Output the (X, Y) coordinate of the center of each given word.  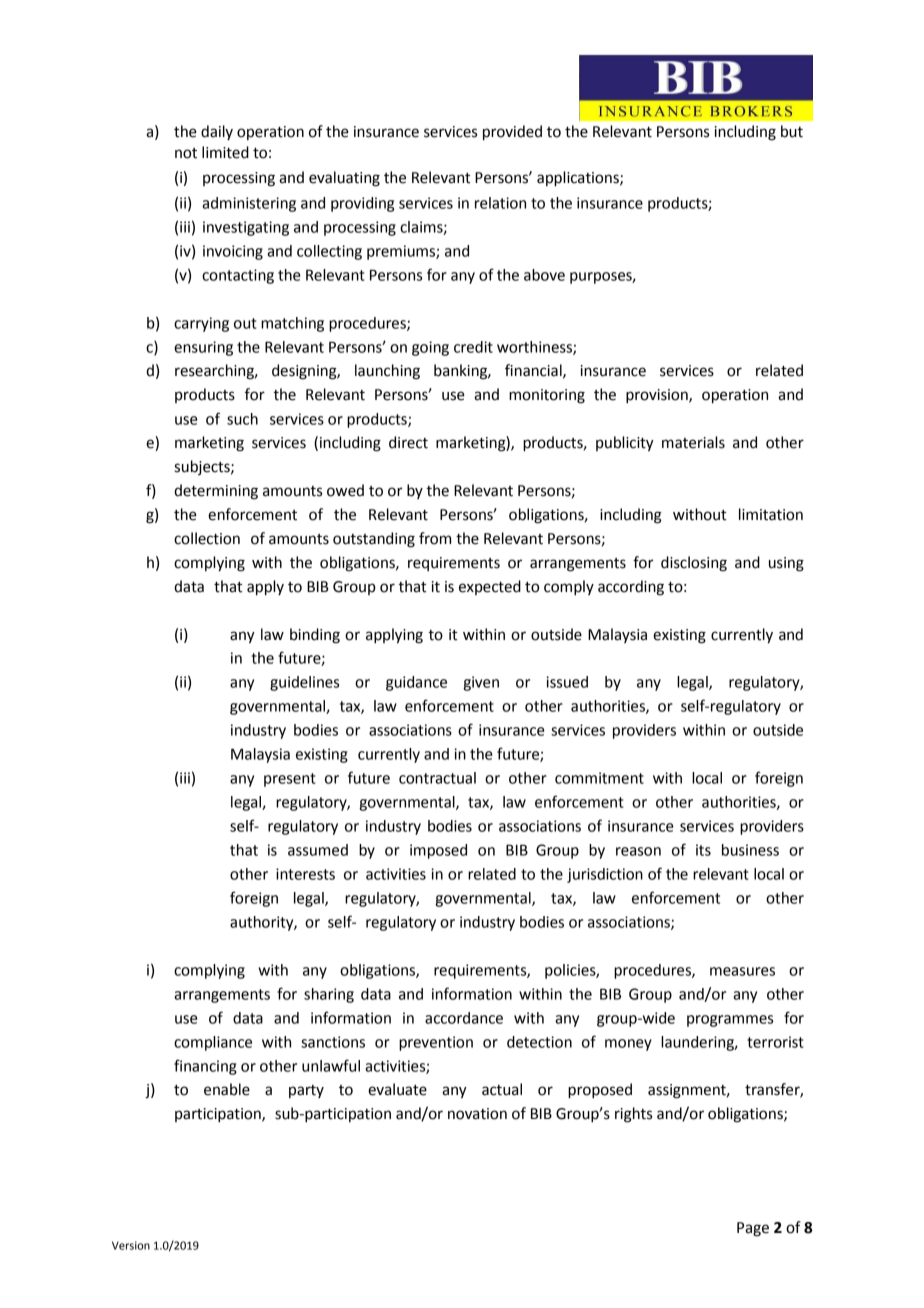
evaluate (397, 1089)
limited (225, 152)
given (481, 683)
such (242, 419)
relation (500, 203)
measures (742, 971)
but (792, 131)
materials (693, 442)
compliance (213, 1043)
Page (753, 1229)
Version (131, 1245)
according (631, 588)
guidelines (304, 683)
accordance (464, 1018)
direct (408, 442)
